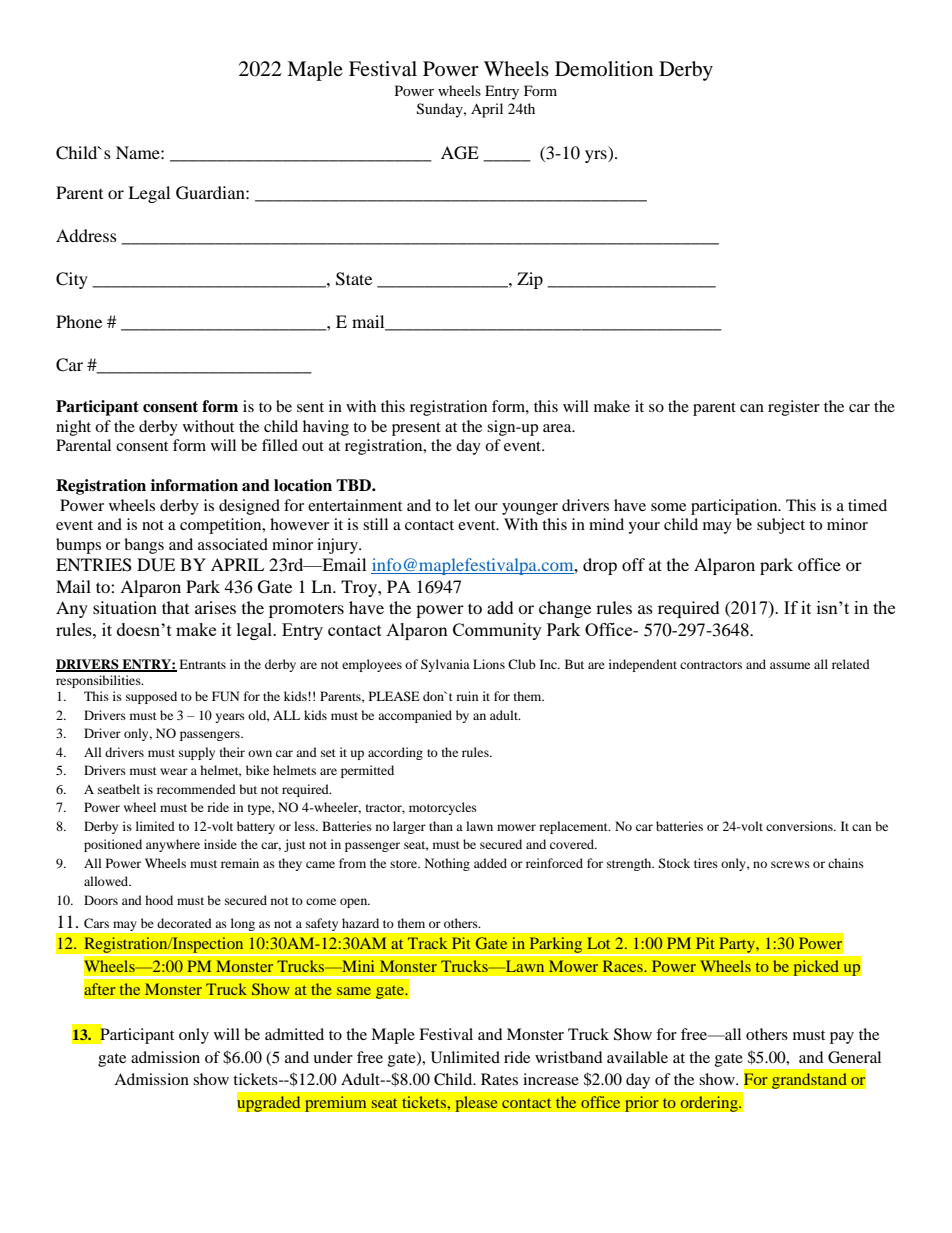 This screenshot has height=1233, width=952. What do you see at coordinates (294, 1034) in the screenshot?
I see `admitted` at bounding box center [294, 1034].
